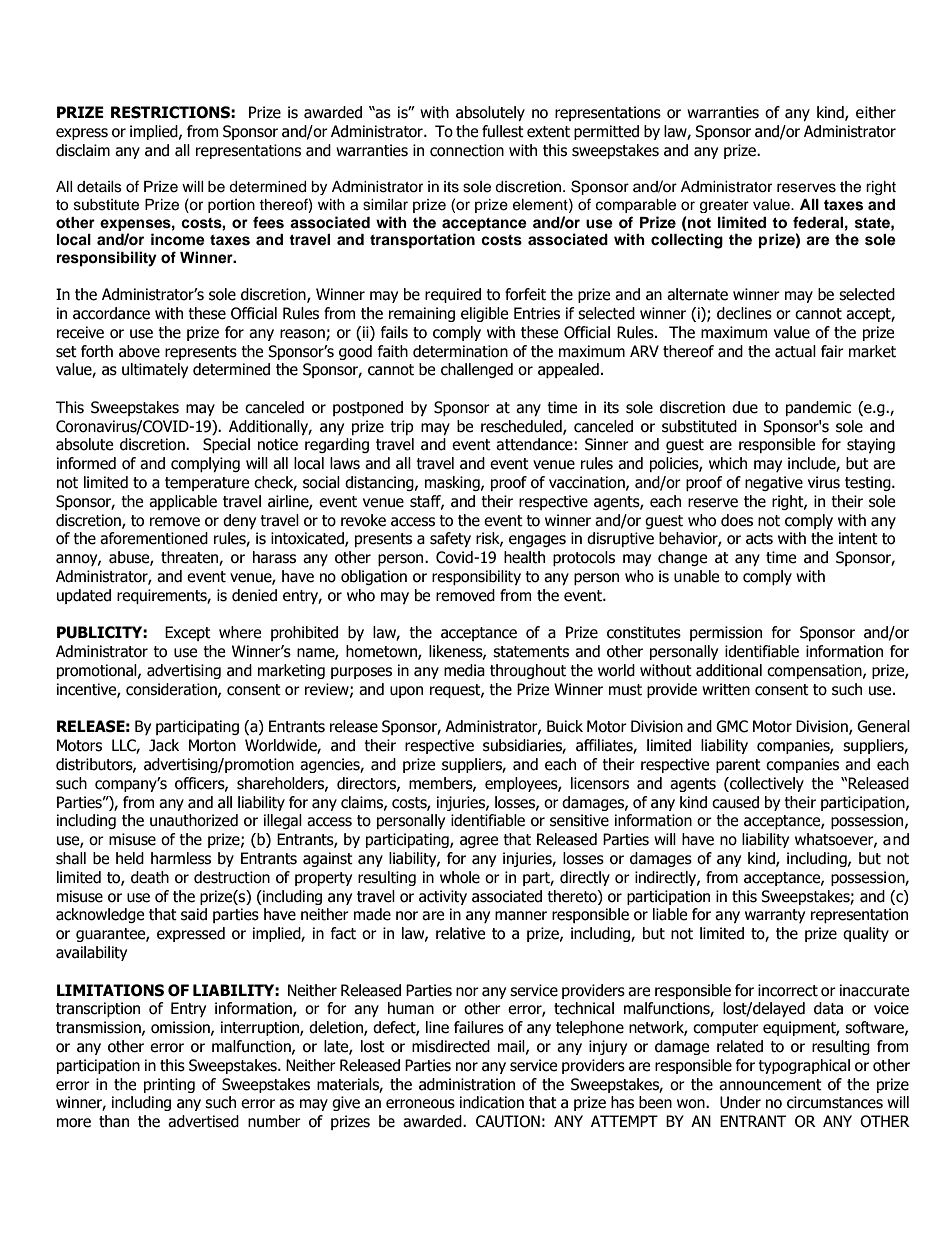 This document has height=1233, width=952. I want to click on connection, so click(467, 150).
